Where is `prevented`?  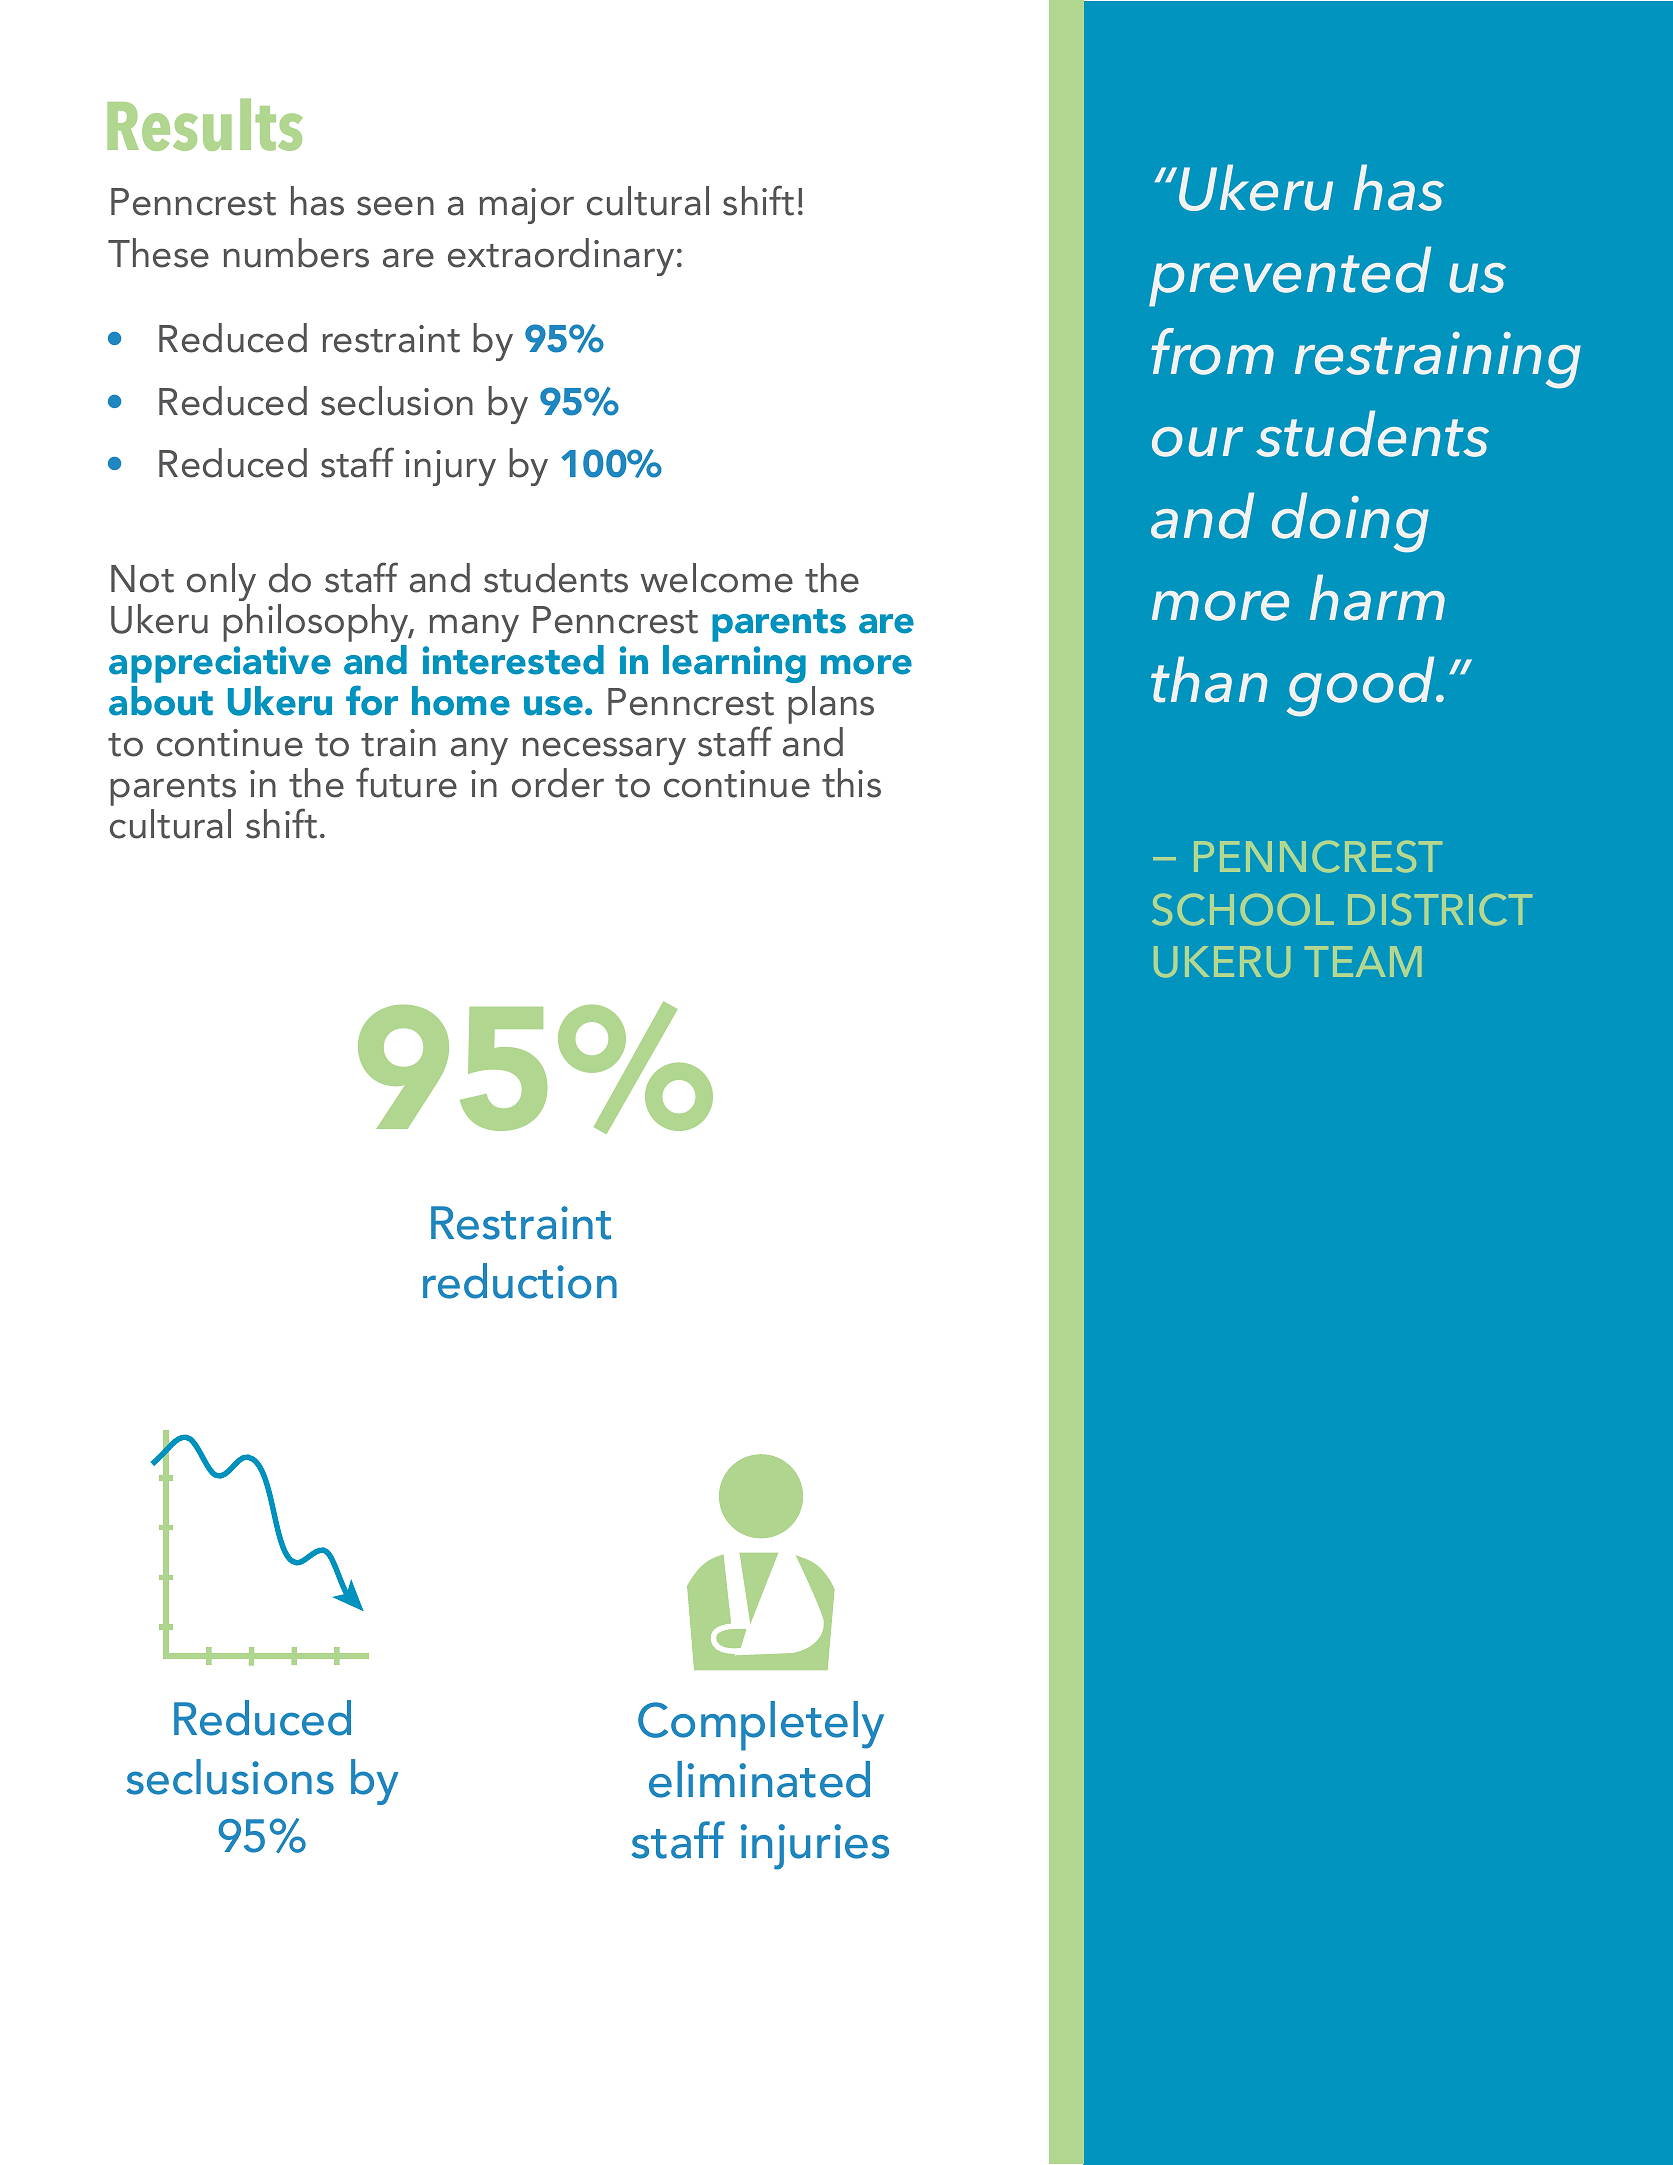
prevented is located at coordinates (1290, 276).
